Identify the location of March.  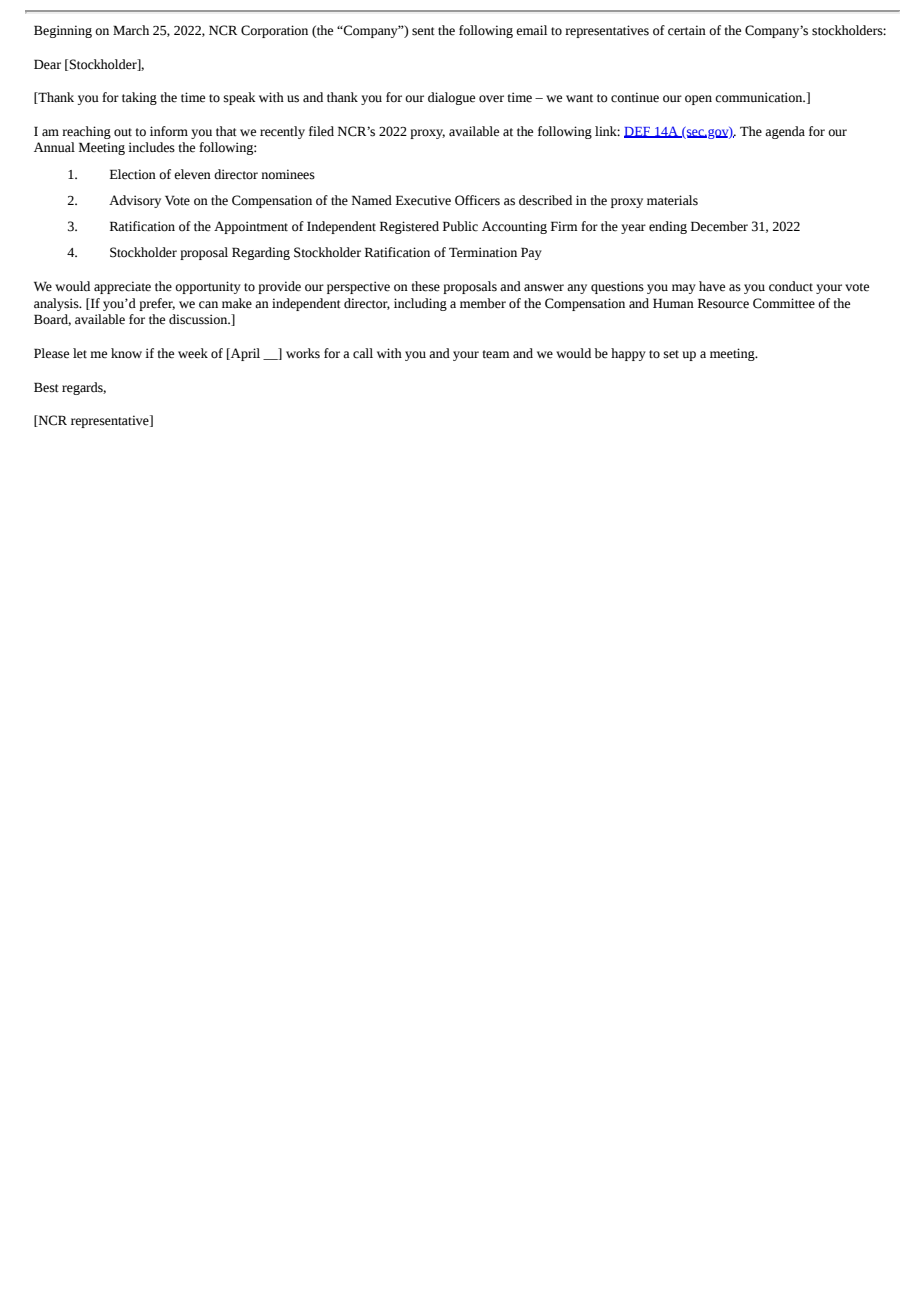
(131, 30).
